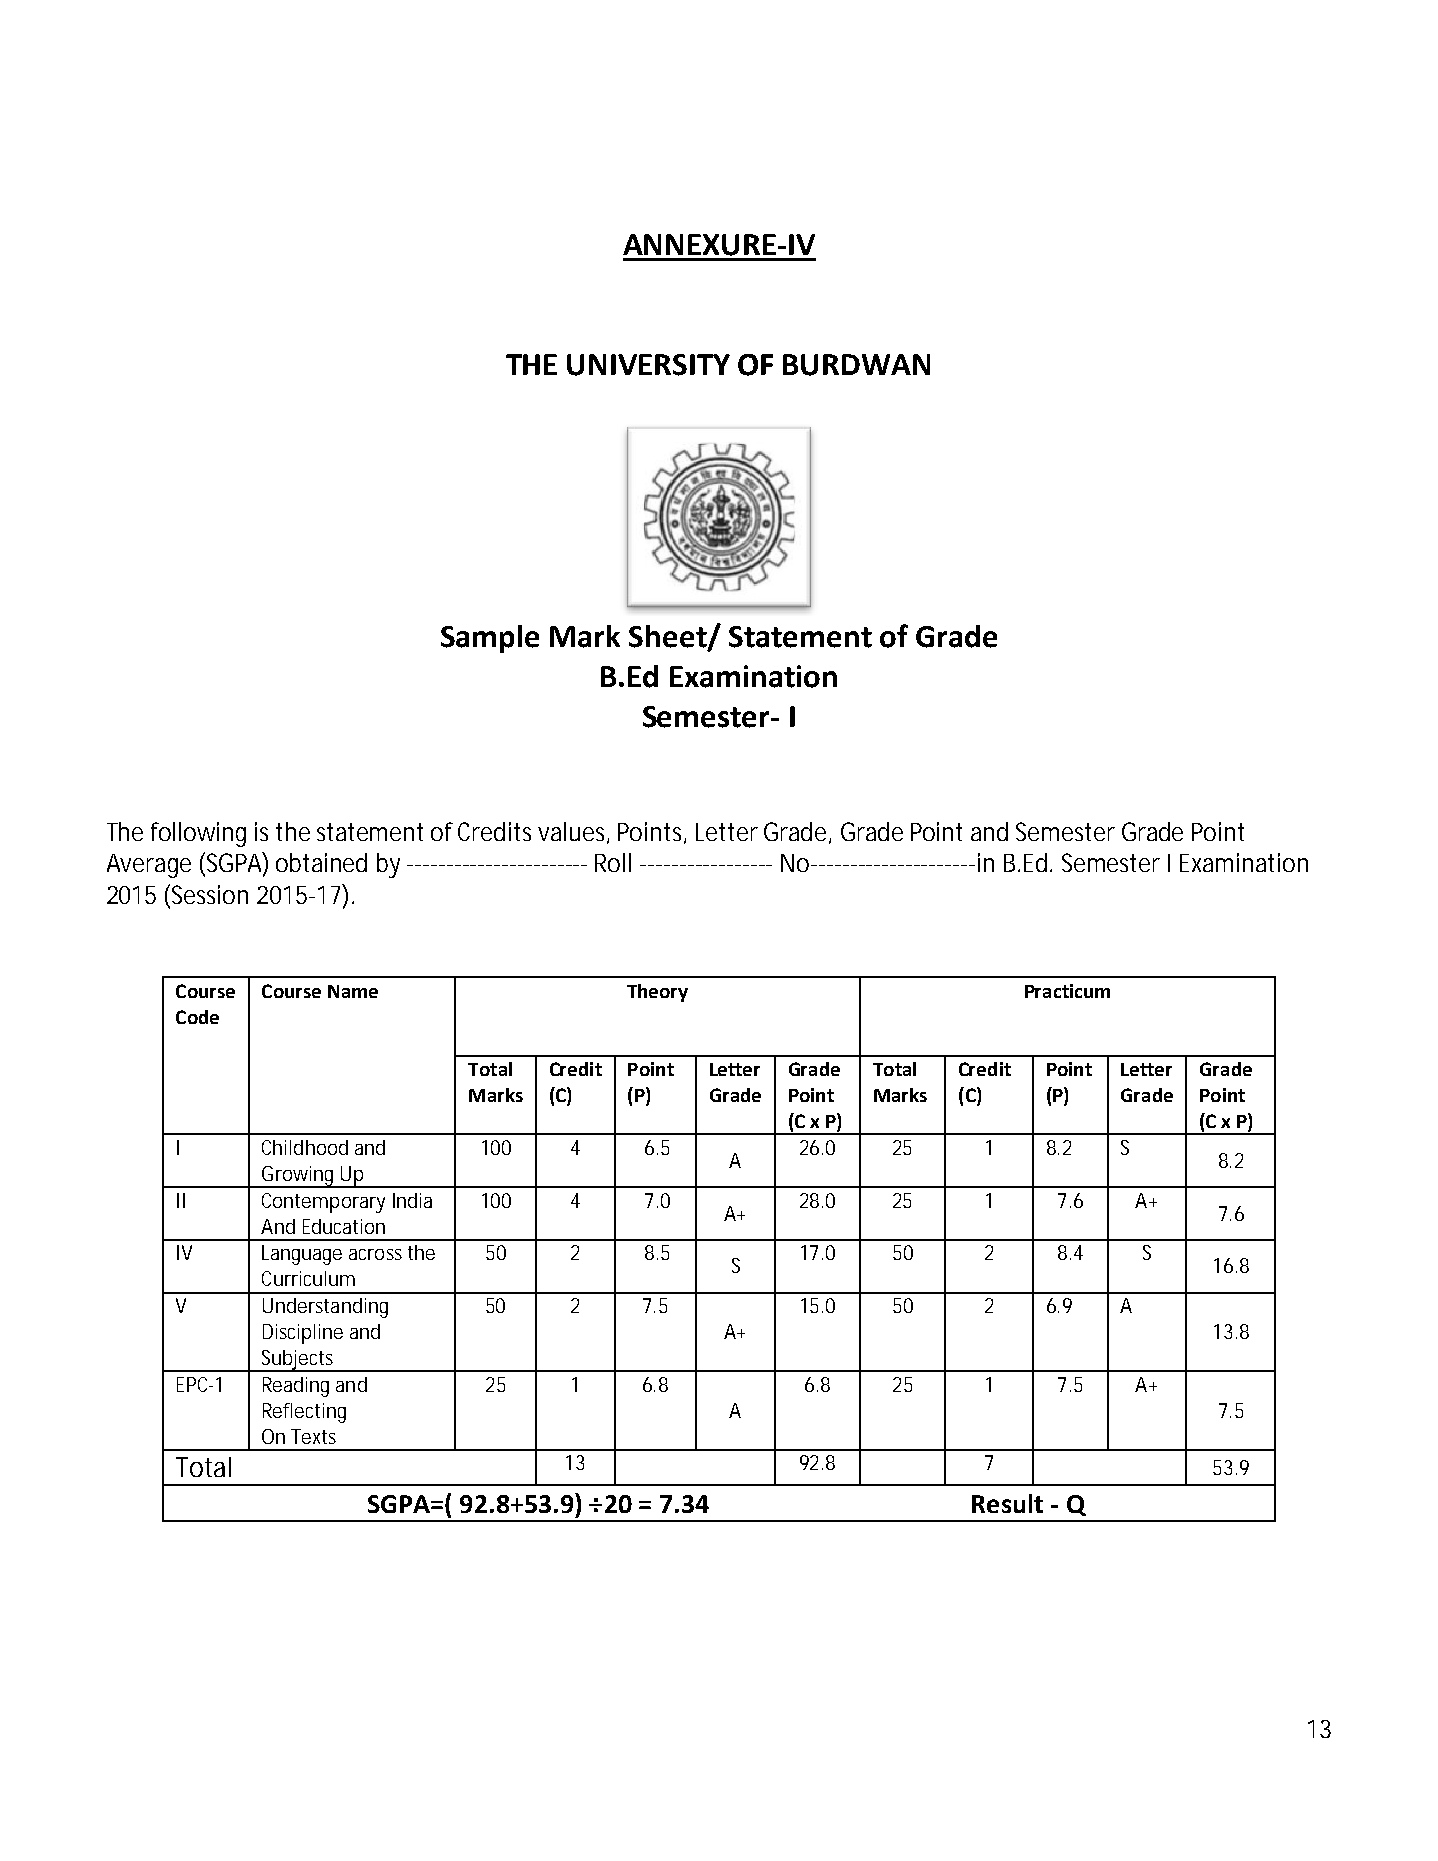 The width and height of the page is (1438, 1861). What do you see at coordinates (1067, 991) in the page?
I see `Practicum` at bounding box center [1067, 991].
